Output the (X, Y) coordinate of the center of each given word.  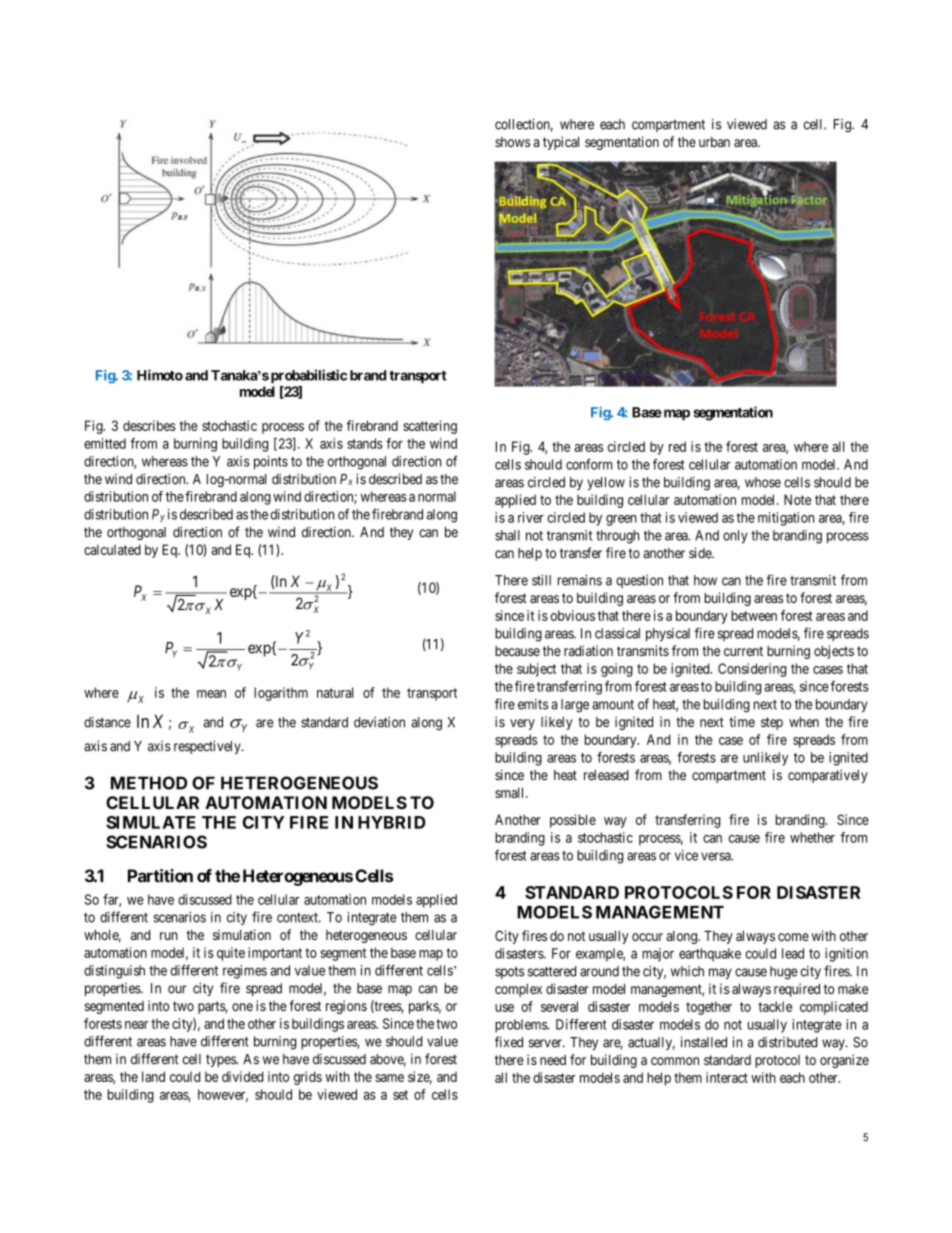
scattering (430, 427)
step (772, 723)
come (793, 937)
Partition (160, 876)
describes (149, 425)
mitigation (786, 519)
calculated (112, 549)
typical (561, 143)
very (522, 724)
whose (763, 482)
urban (714, 142)
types (222, 1060)
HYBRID (392, 822)
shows (512, 142)
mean (211, 694)
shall (507, 535)
